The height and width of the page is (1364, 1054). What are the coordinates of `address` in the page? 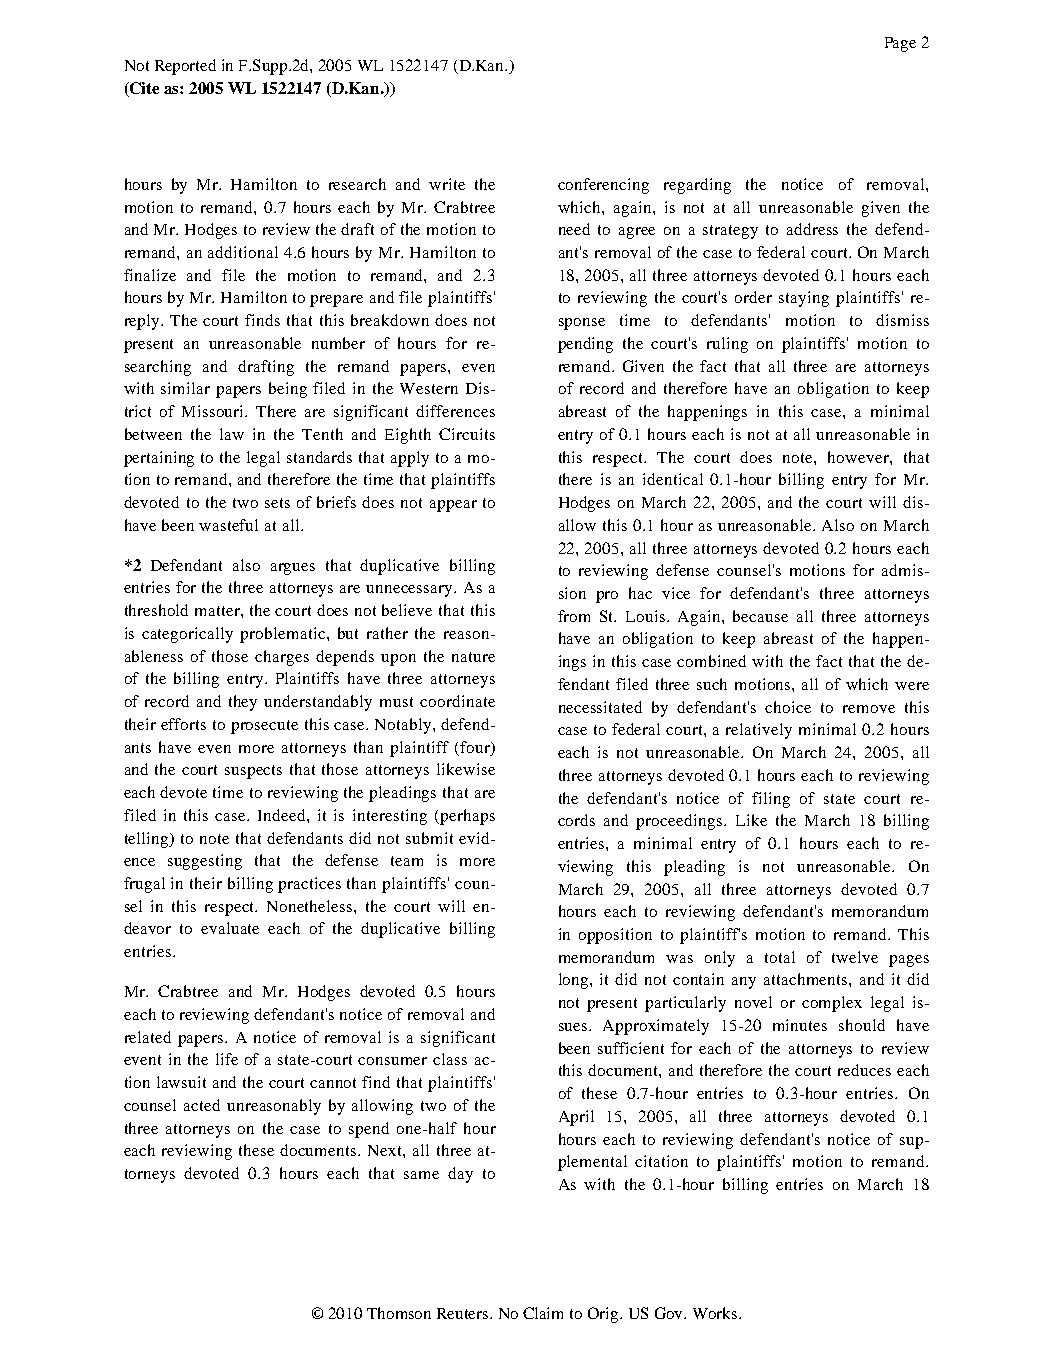 It's located at (812, 229).
